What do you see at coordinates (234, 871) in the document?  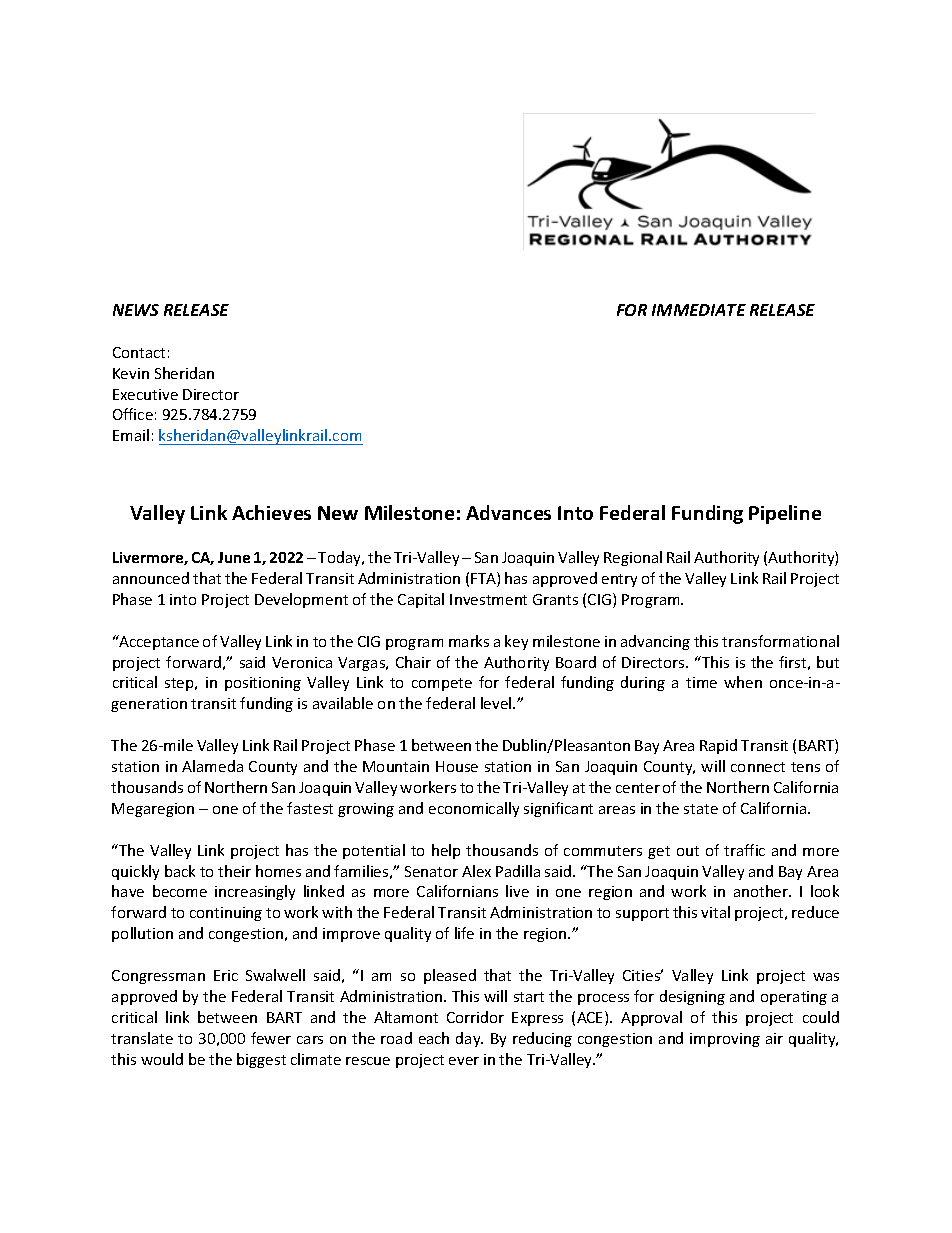 I see `their` at bounding box center [234, 871].
